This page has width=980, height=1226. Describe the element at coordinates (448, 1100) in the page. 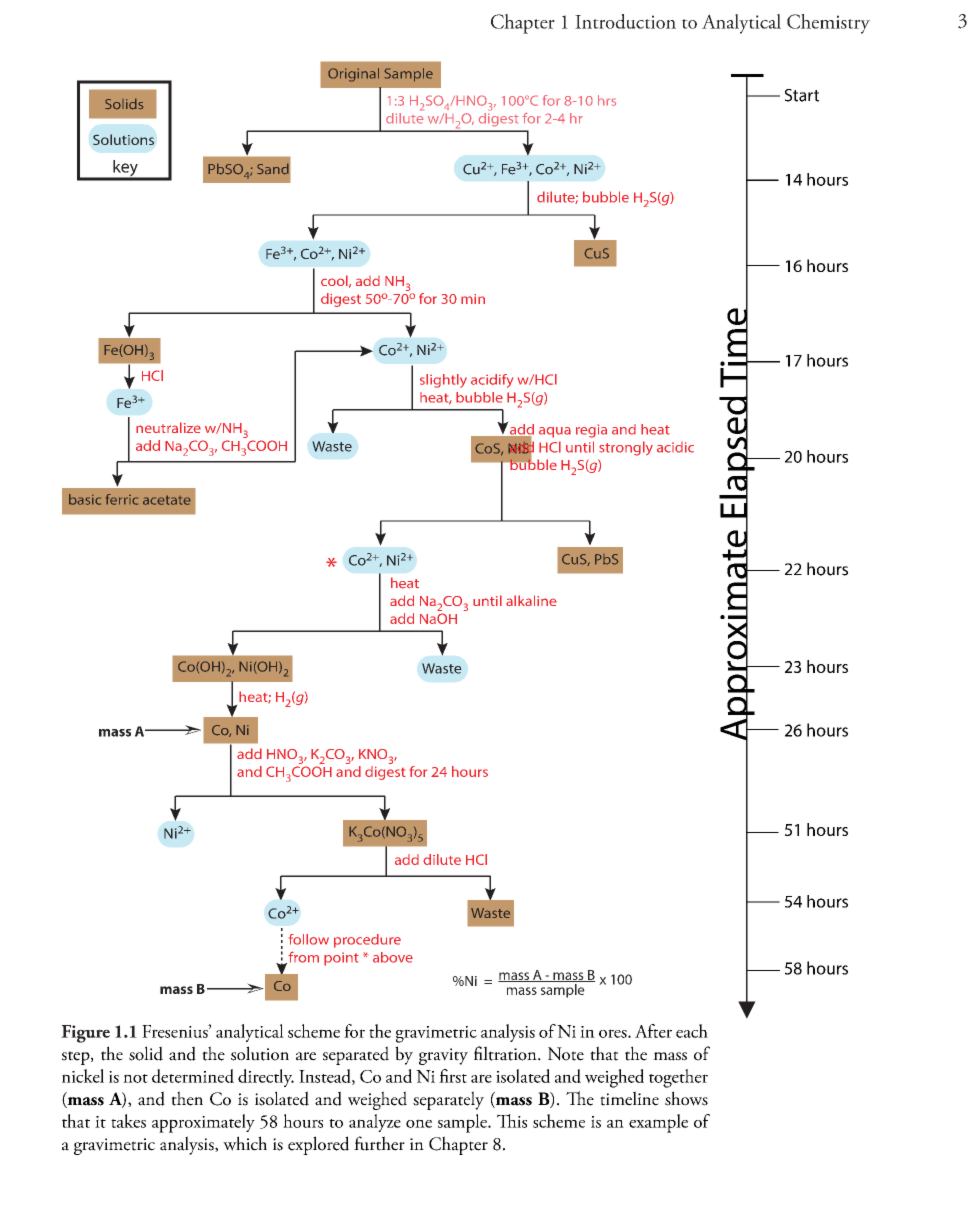

I see `separately` at that location.
